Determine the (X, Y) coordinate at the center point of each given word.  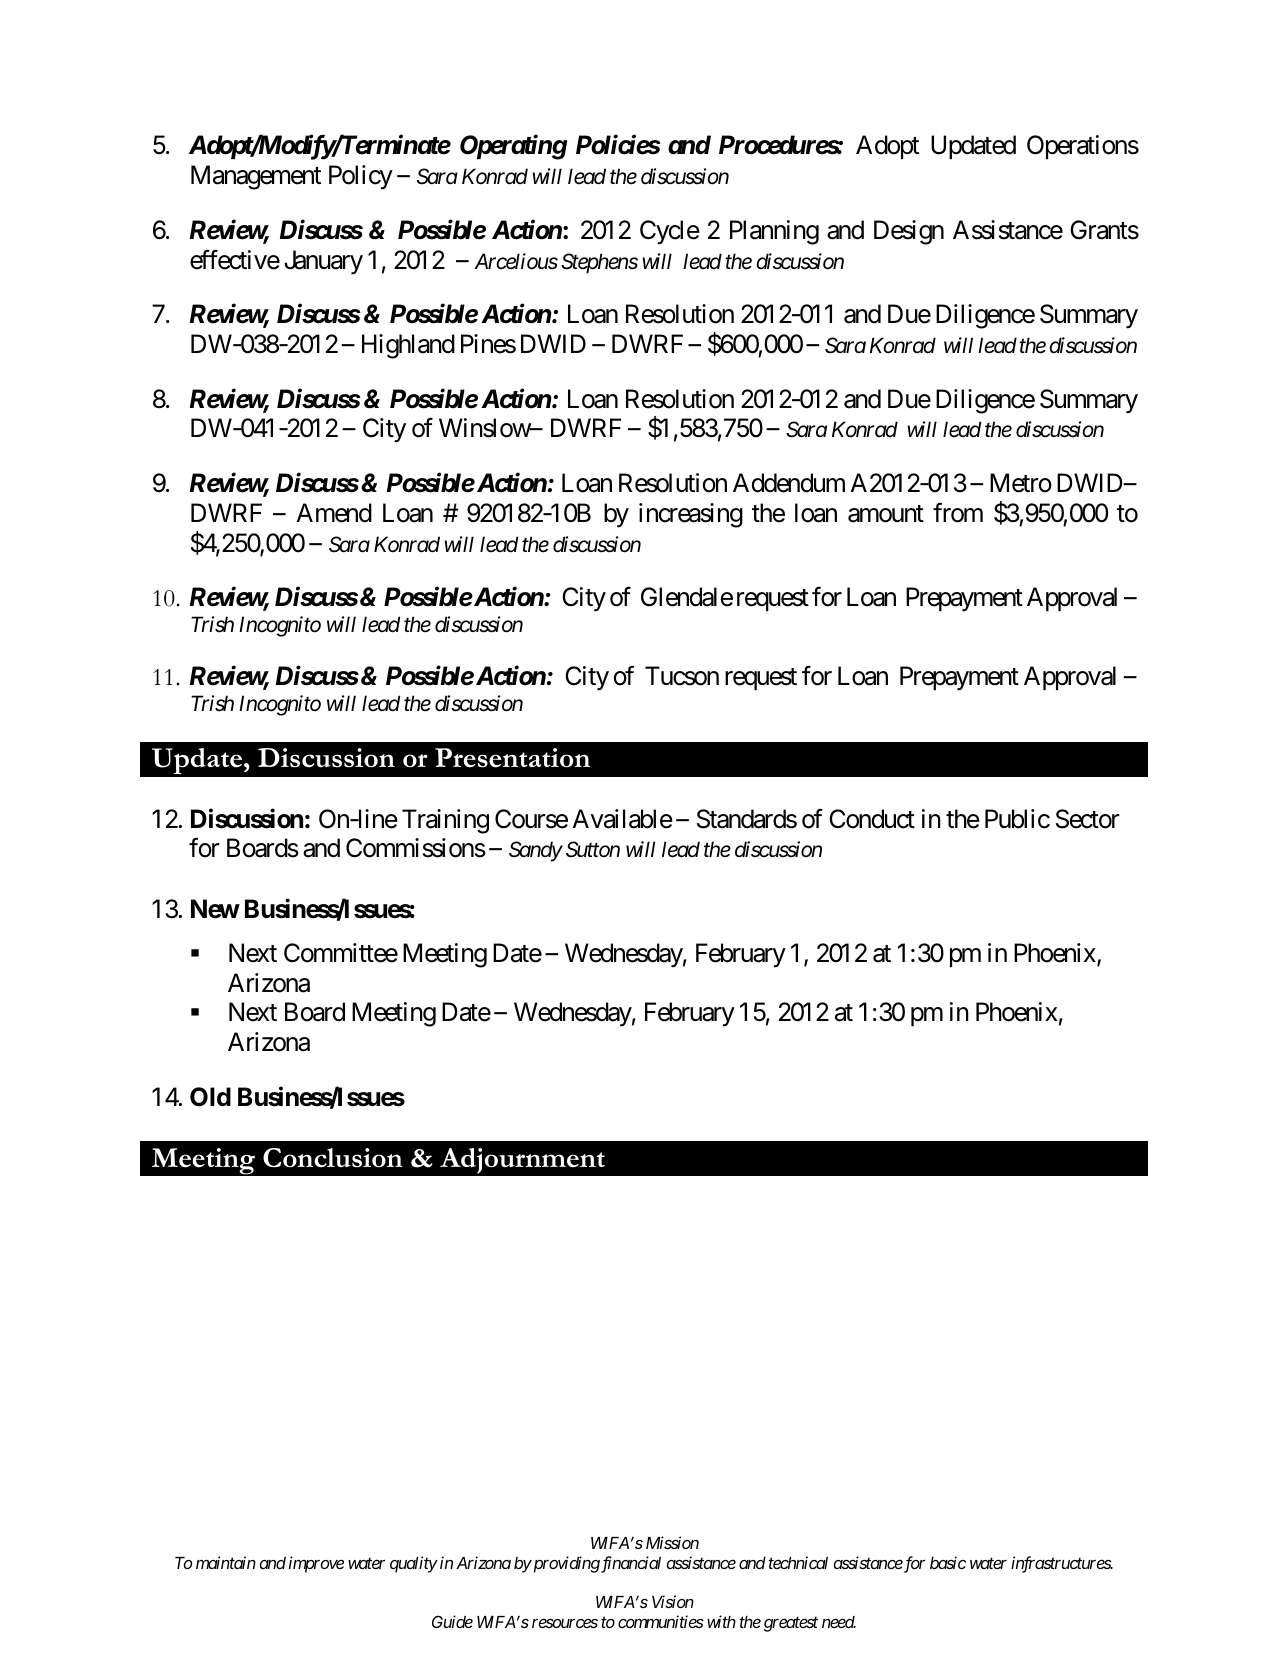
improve (316, 1564)
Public (1017, 819)
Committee (341, 953)
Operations (1083, 147)
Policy (361, 177)
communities (661, 1621)
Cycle (670, 232)
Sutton (593, 849)
